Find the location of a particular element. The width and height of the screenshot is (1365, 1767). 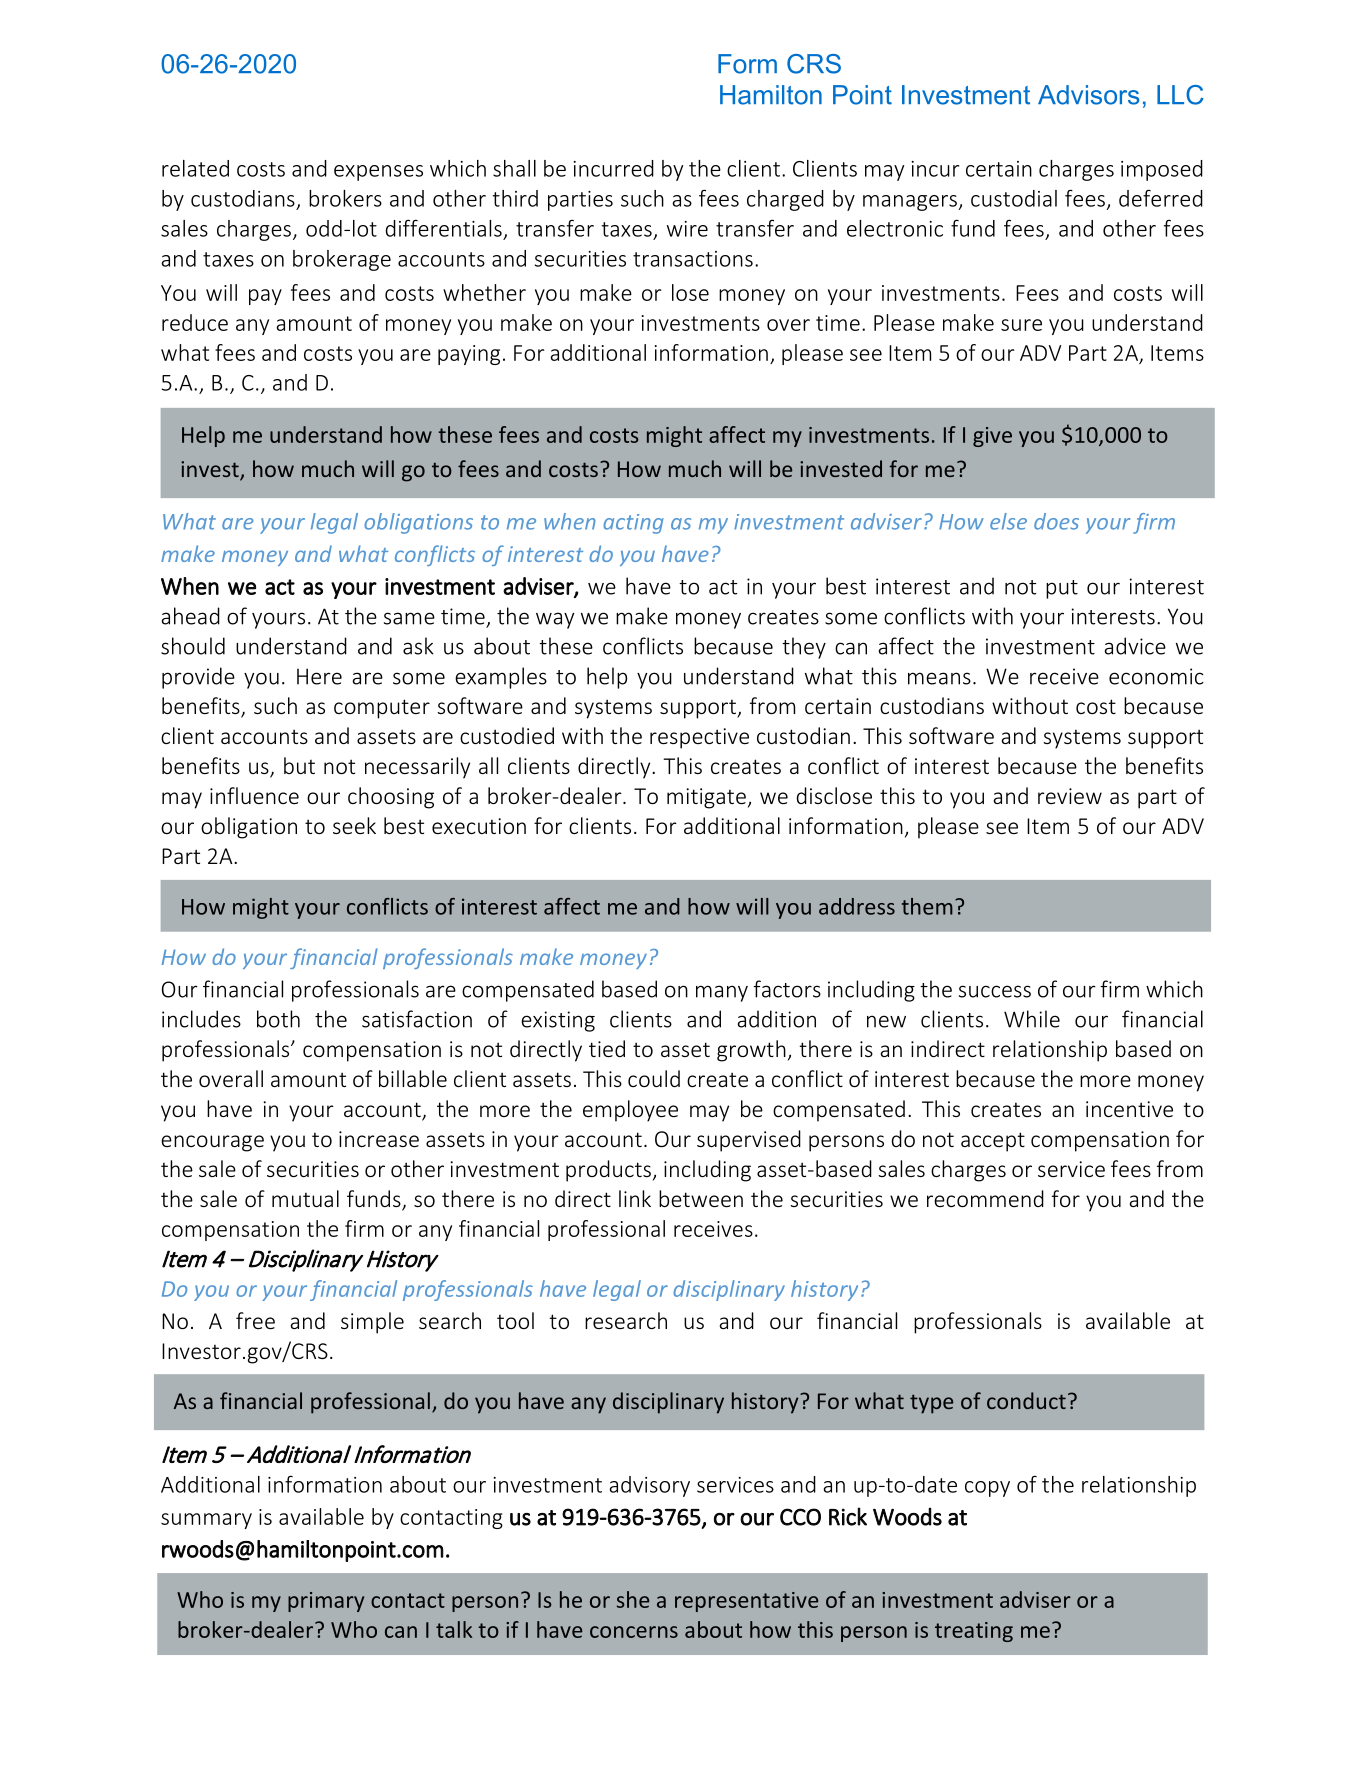

could is located at coordinates (654, 1078).
